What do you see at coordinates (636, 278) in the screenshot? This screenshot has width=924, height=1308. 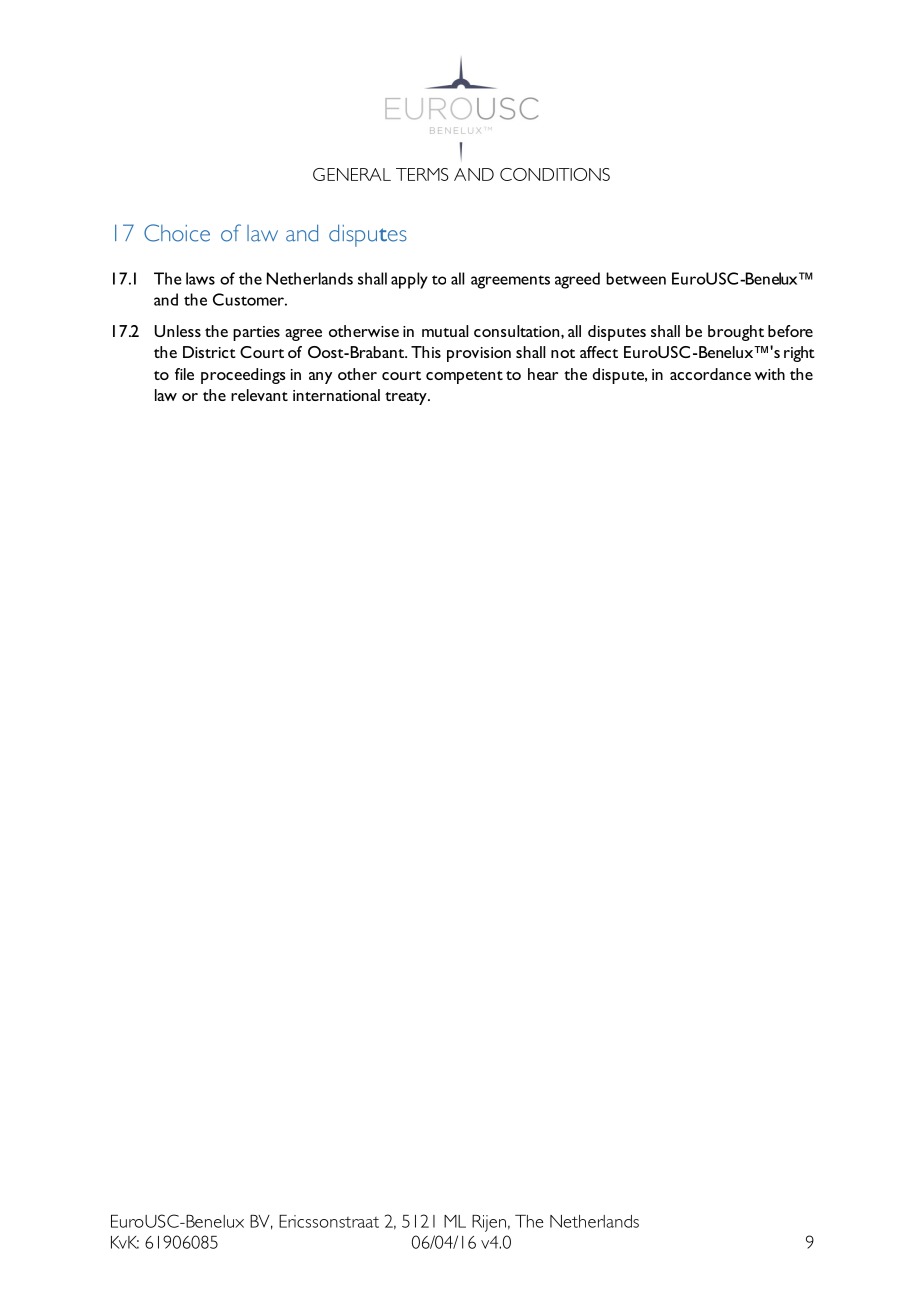 I see `between` at bounding box center [636, 278].
